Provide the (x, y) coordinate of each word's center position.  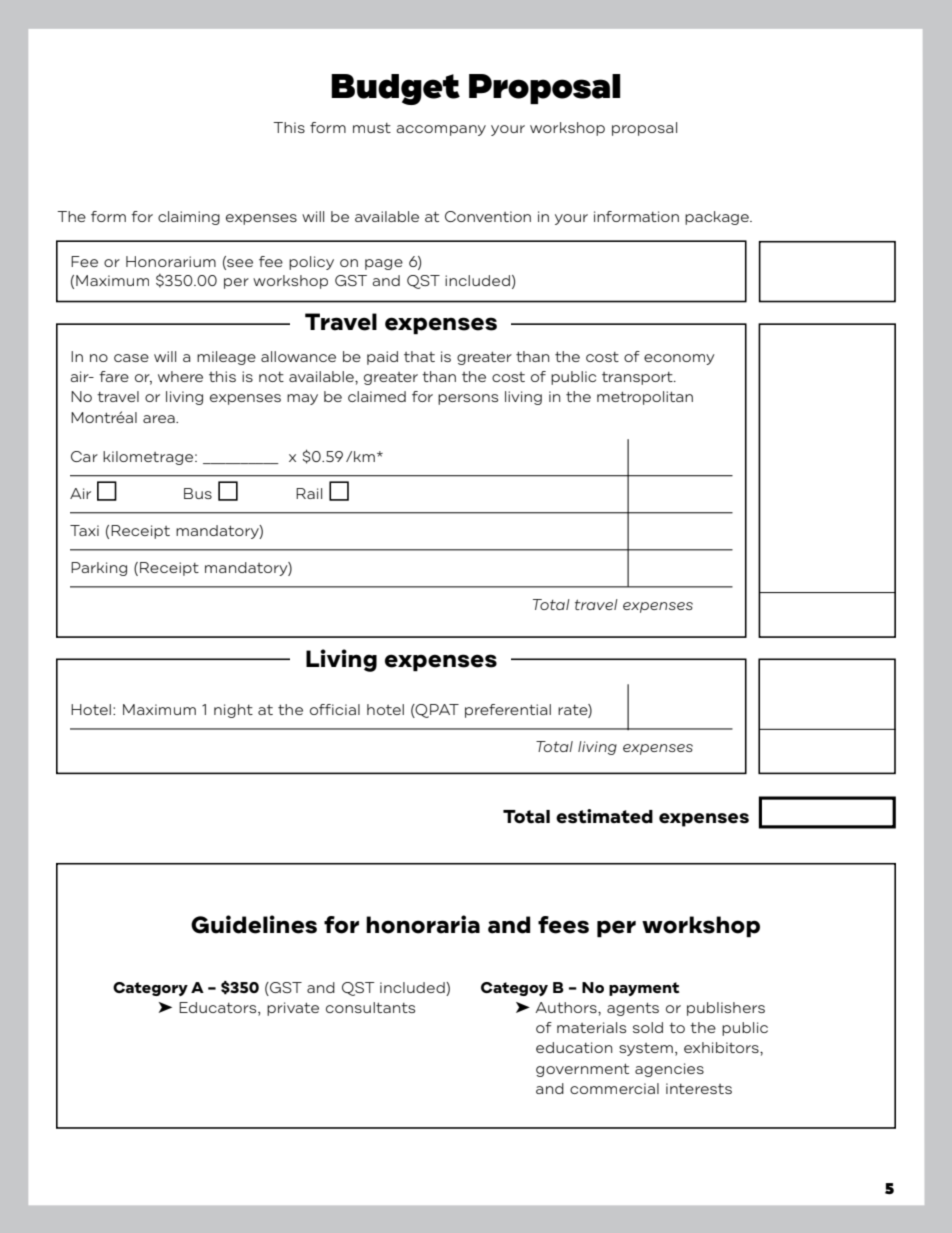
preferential (508, 711)
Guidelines (254, 924)
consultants (370, 1007)
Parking (99, 569)
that (419, 356)
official (335, 709)
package (718, 218)
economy (679, 359)
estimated (604, 816)
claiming (189, 218)
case (131, 358)
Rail (309, 493)
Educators (219, 1009)
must (372, 128)
